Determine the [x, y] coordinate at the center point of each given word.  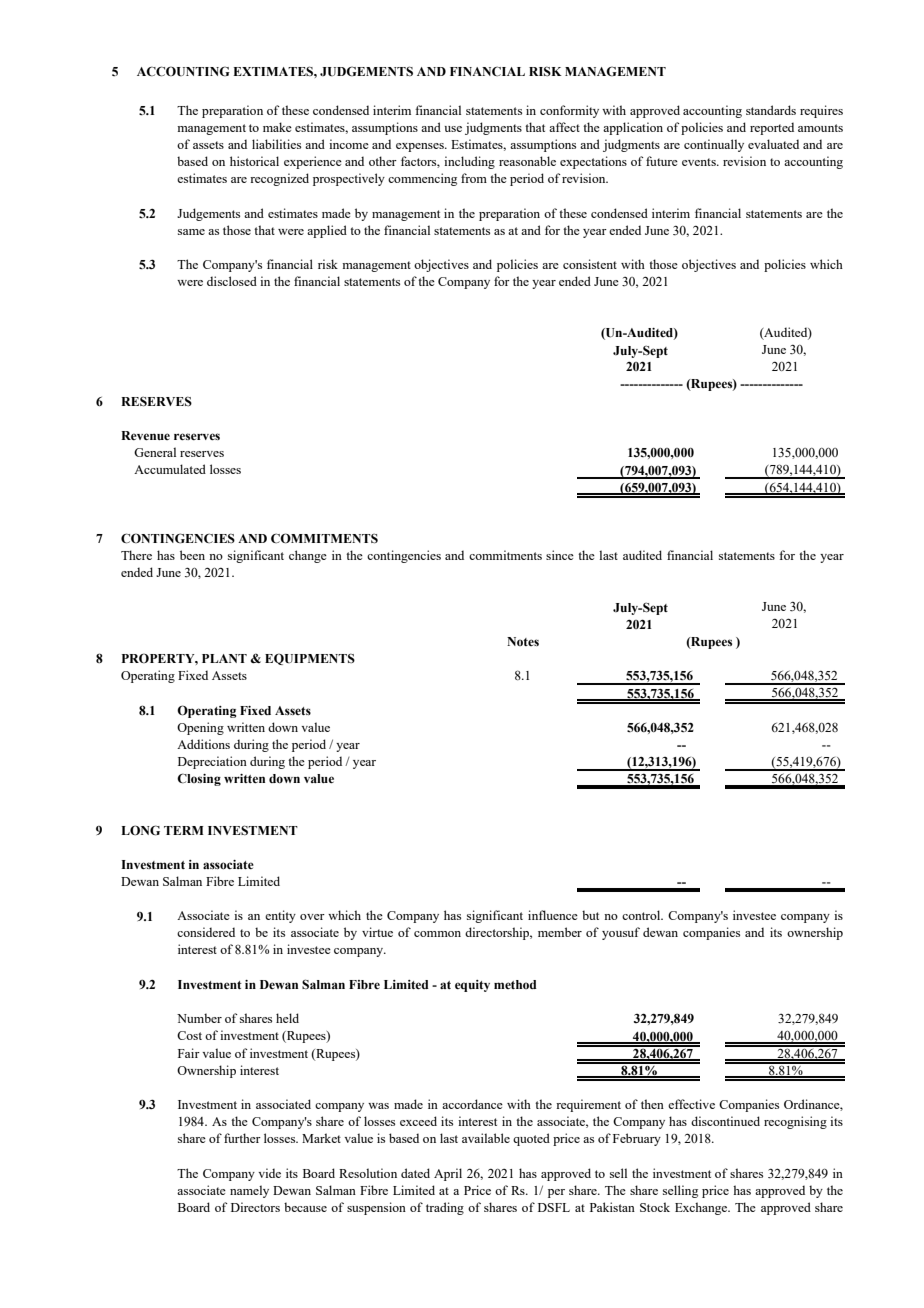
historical [254, 161]
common [437, 934]
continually [714, 145]
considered [206, 932]
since [560, 555]
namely [249, 1191]
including [469, 162]
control [642, 915]
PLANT [224, 658]
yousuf [621, 933]
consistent [590, 264]
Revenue [145, 435]
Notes [523, 641]
